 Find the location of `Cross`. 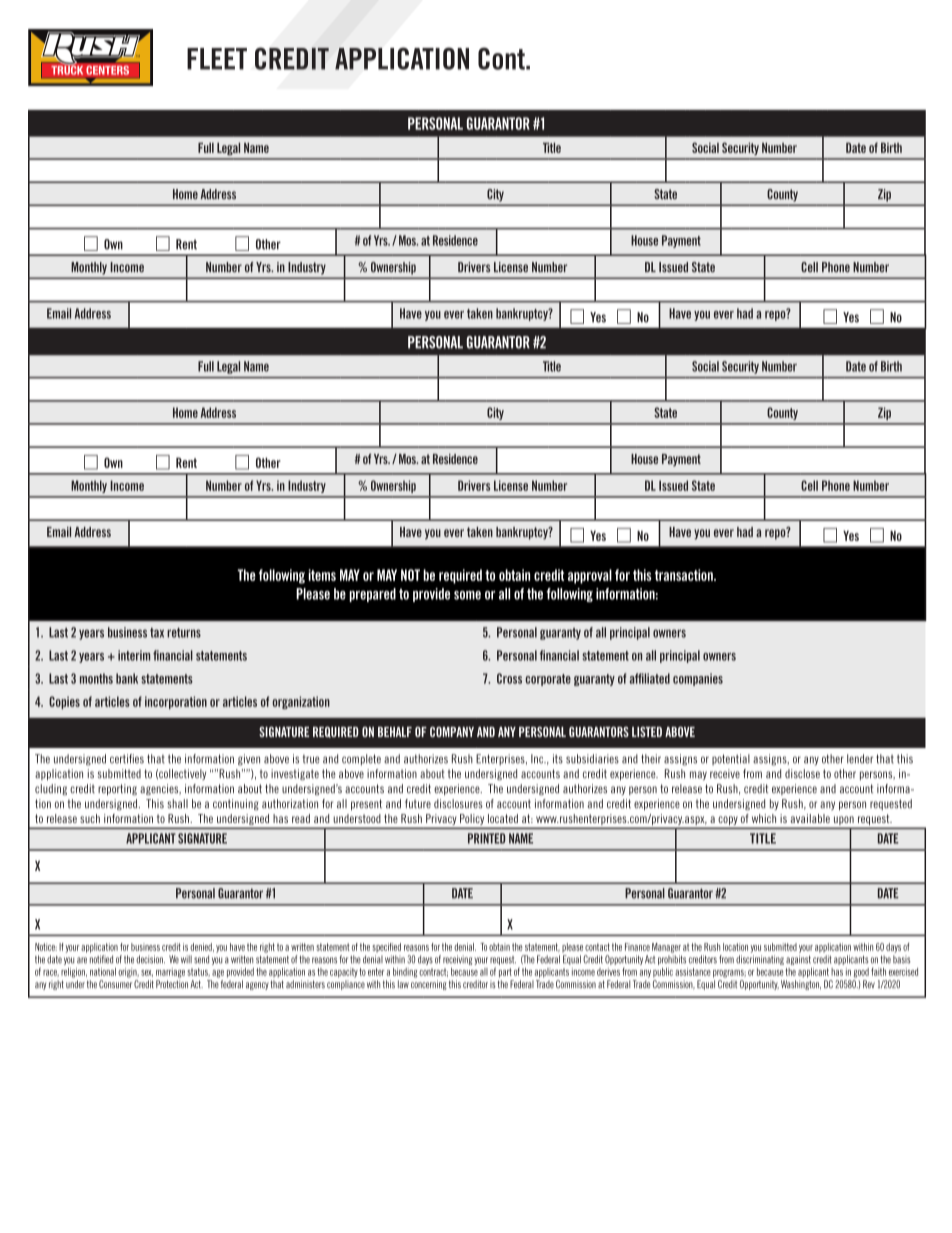

Cross is located at coordinates (509, 678).
